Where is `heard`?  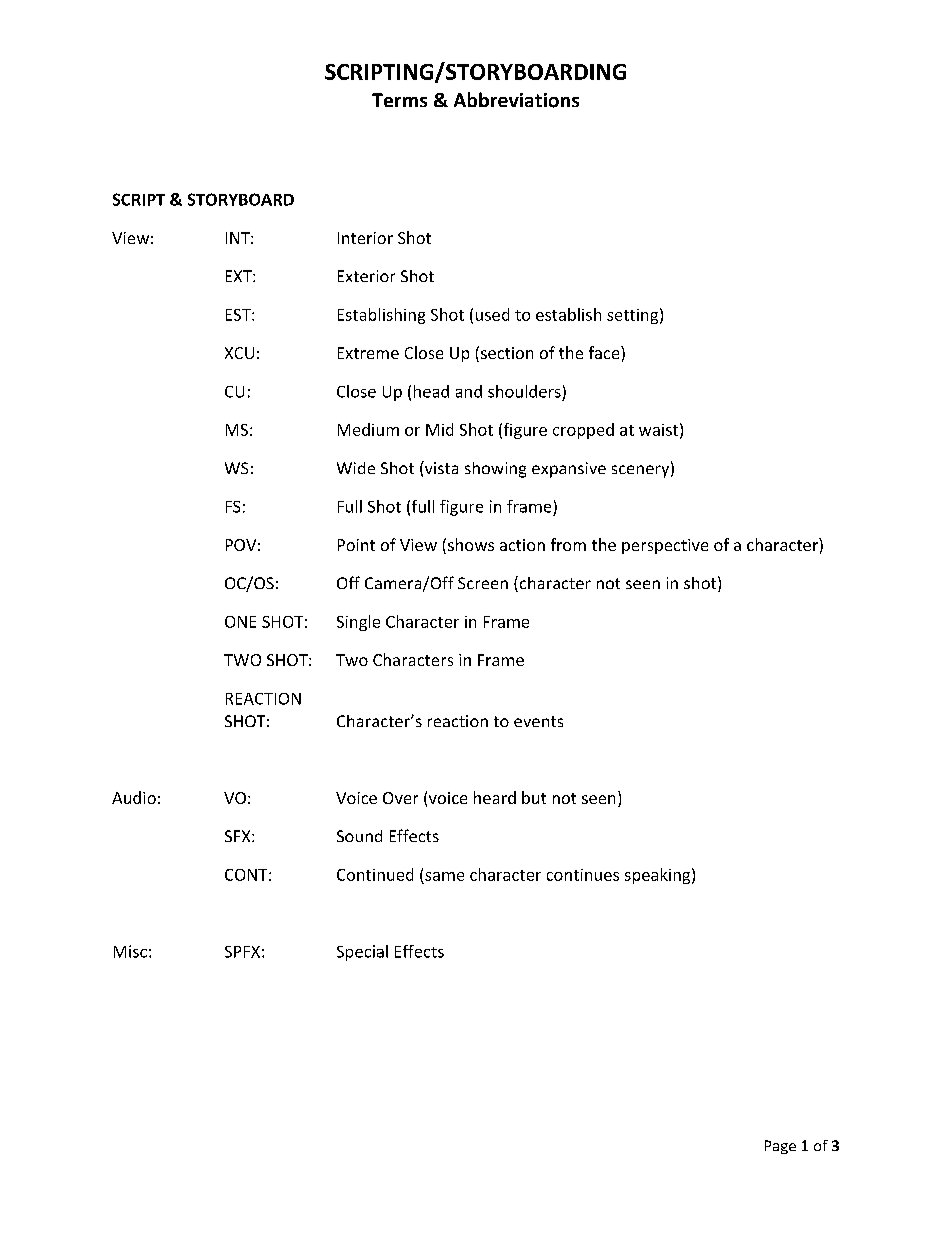
heard is located at coordinates (495, 797).
